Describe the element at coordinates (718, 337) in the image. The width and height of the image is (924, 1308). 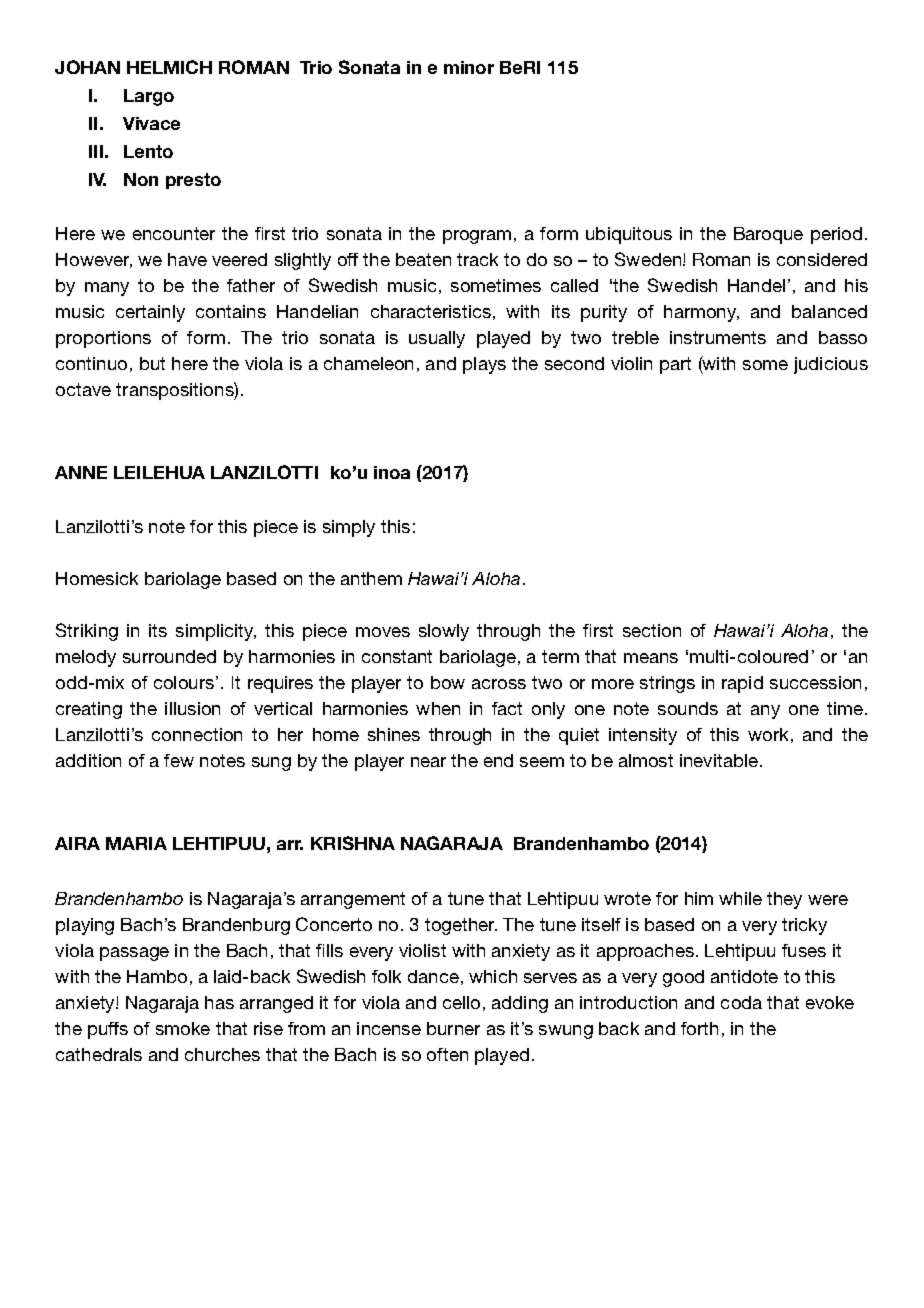
I see `instruments` at that location.
